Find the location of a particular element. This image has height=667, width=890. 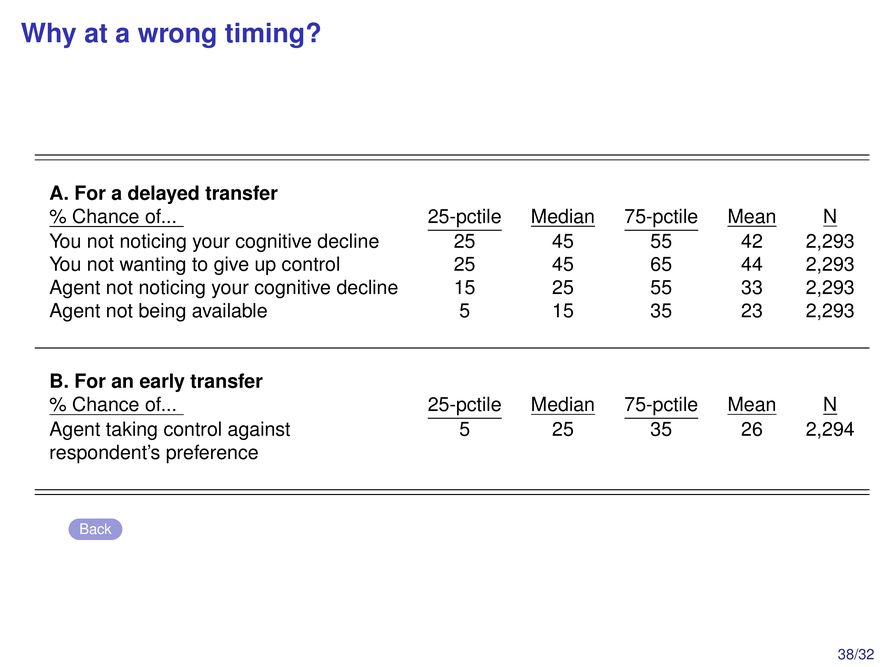

Why is located at coordinates (48, 35).
